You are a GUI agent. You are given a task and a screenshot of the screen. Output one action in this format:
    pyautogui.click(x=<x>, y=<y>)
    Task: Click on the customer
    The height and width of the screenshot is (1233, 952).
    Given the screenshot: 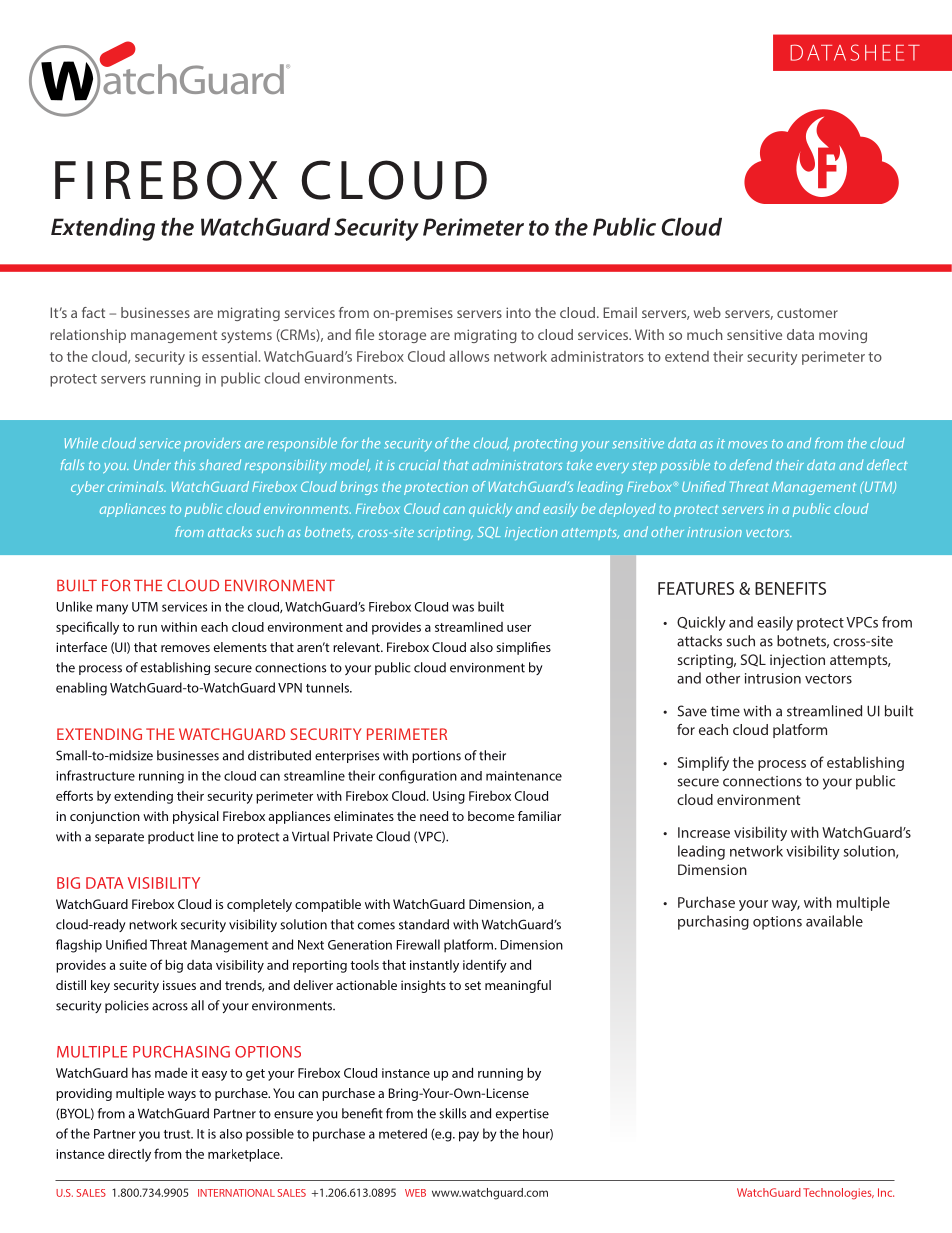 What is the action you would take?
    pyautogui.click(x=807, y=313)
